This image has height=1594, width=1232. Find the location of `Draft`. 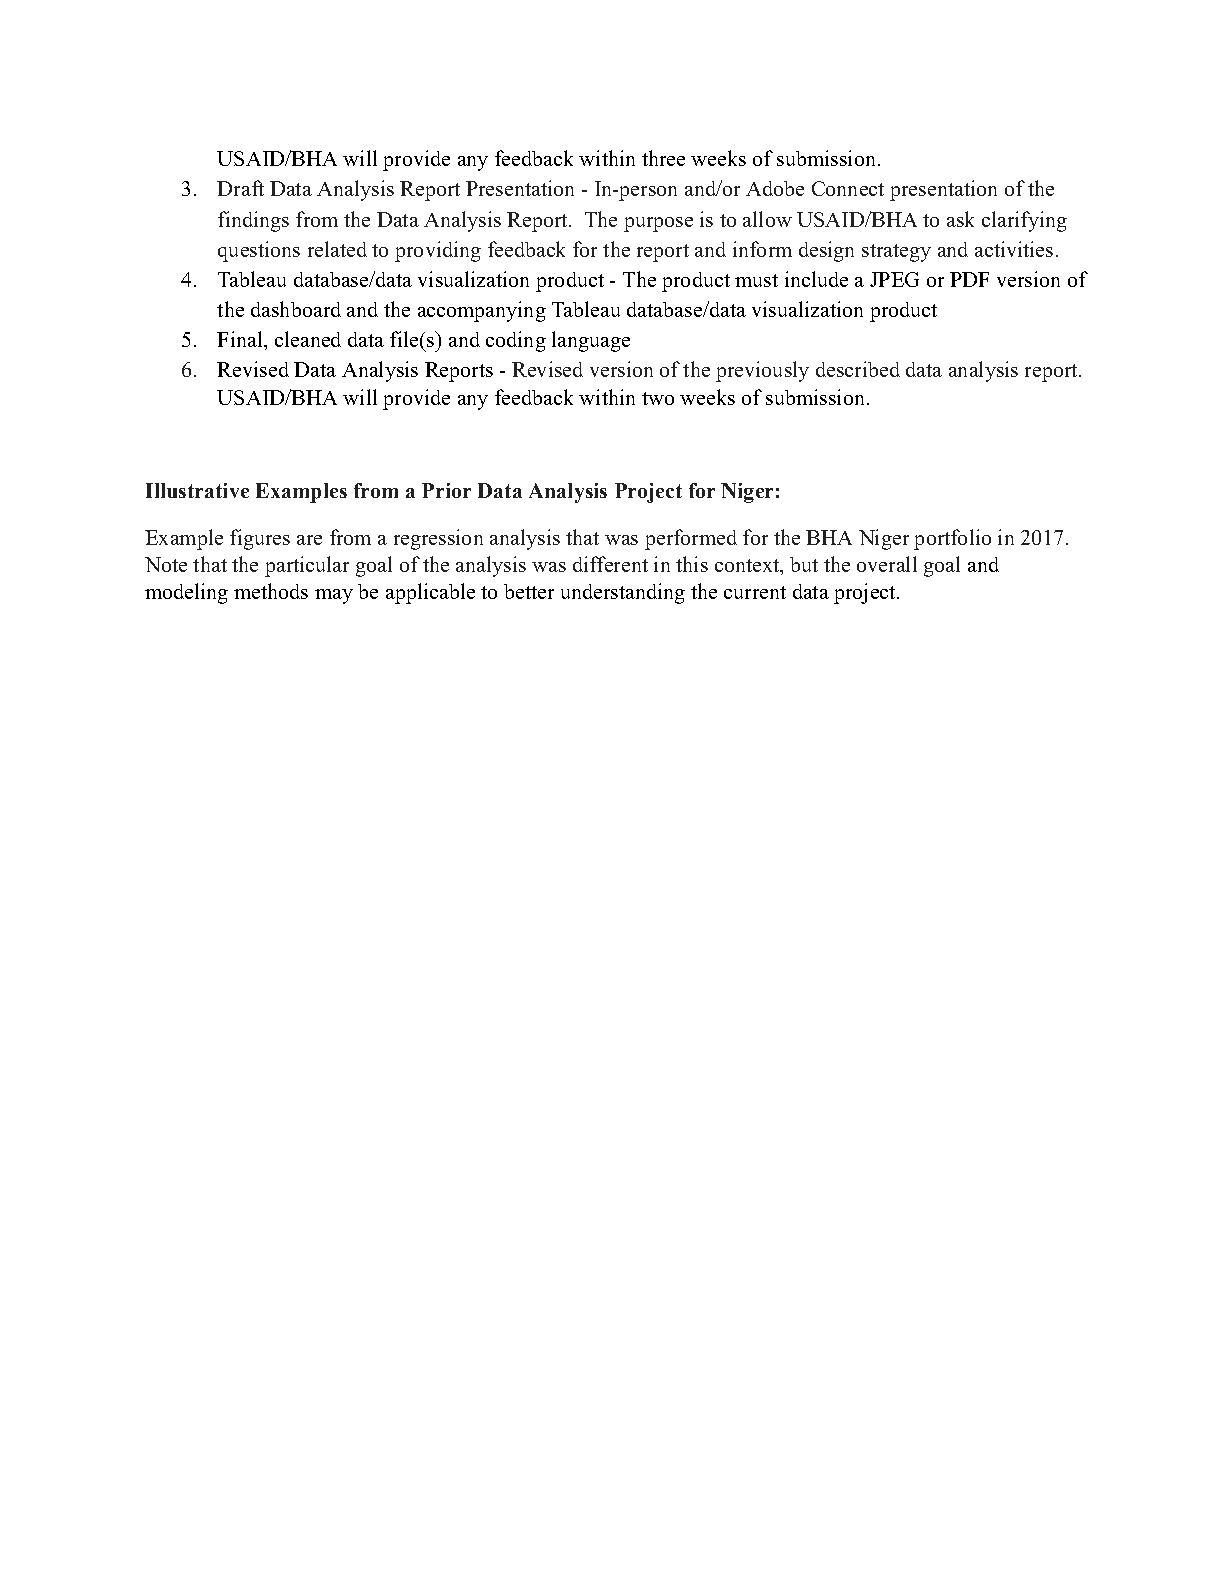

Draft is located at coordinates (240, 188).
